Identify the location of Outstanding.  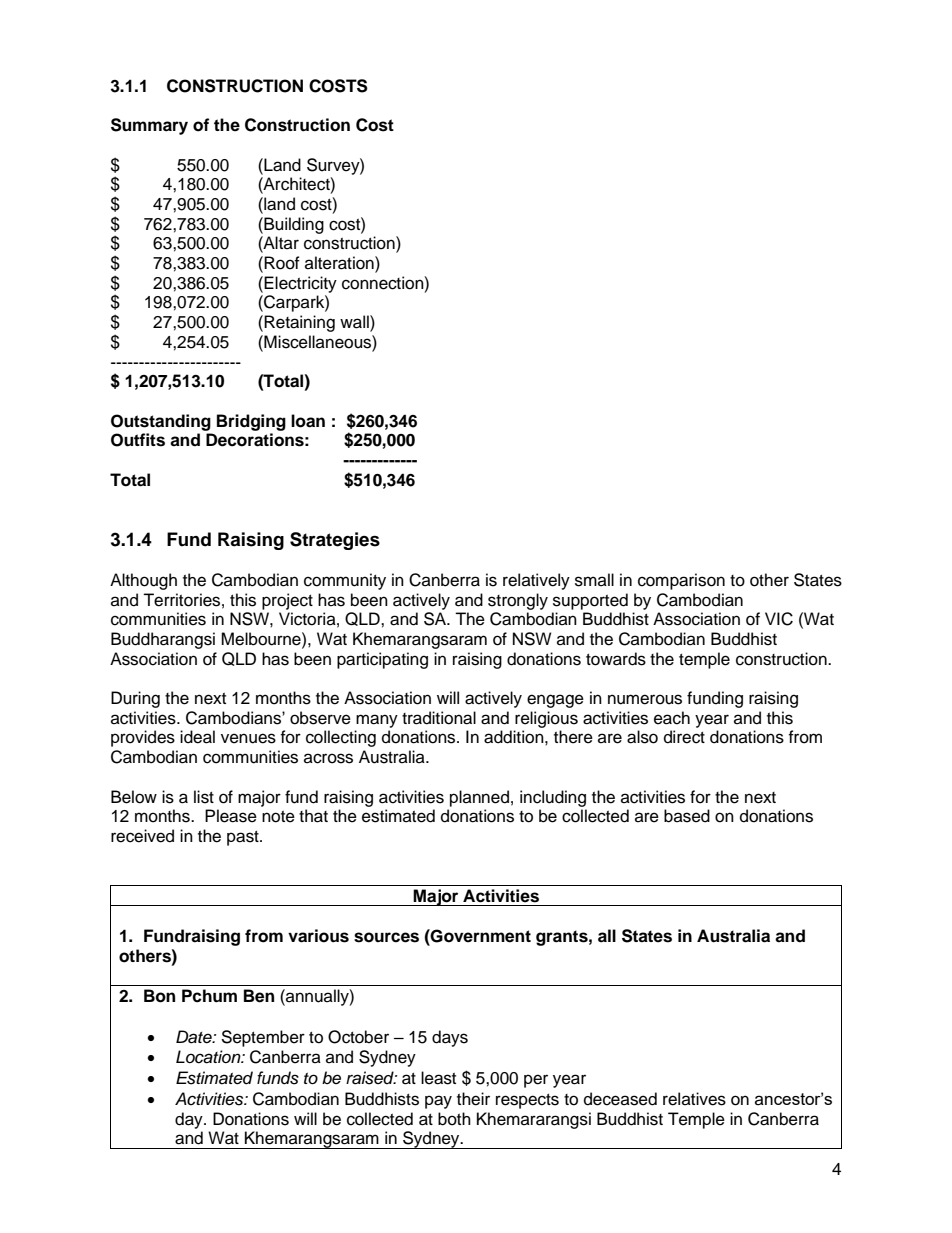
(161, 422).
